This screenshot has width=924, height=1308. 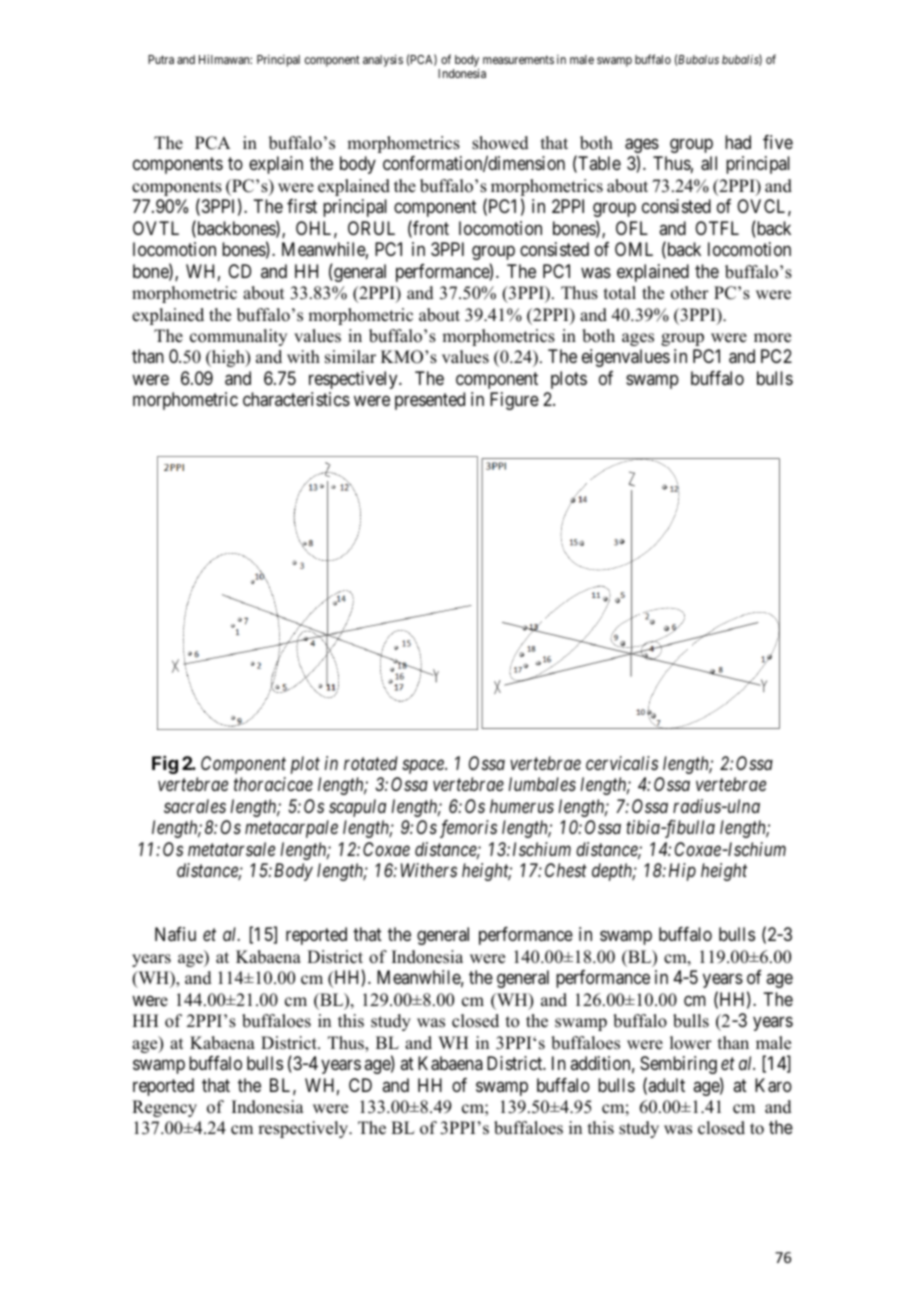 I want to click on lower, so click(x=691, y=1043).
